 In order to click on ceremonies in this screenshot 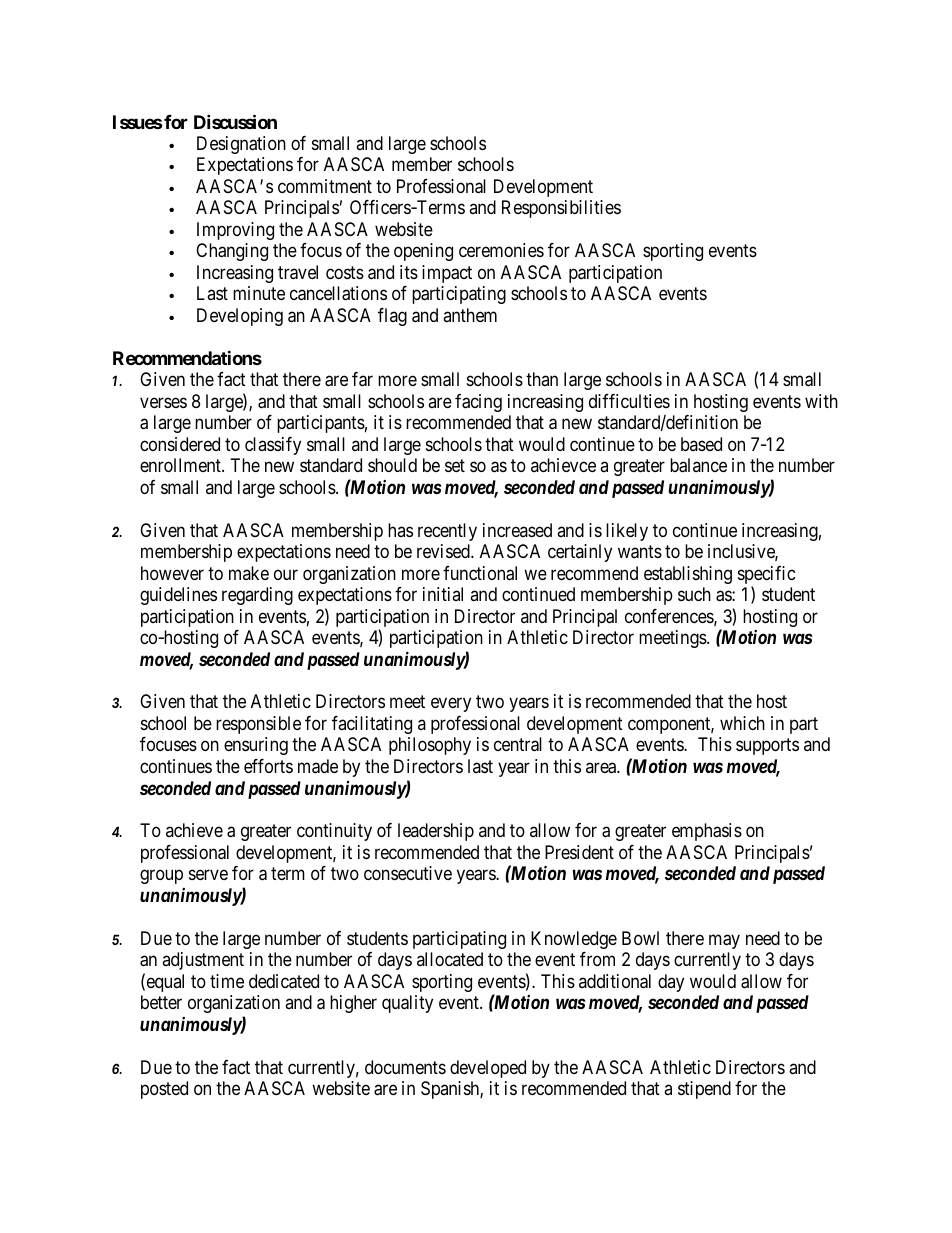, I will do `click(501, 250)`.
